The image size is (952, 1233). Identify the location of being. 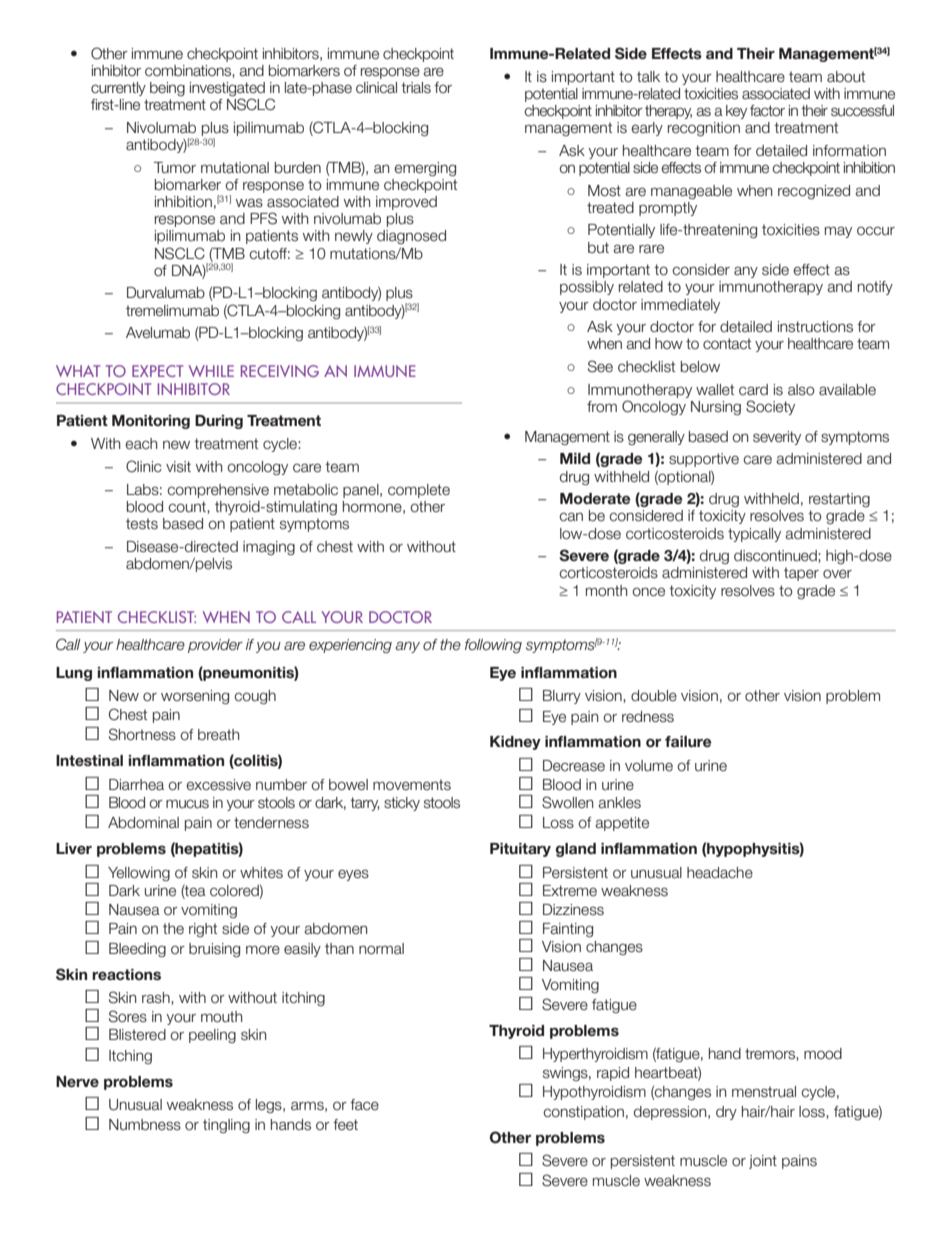
(167, 89).
